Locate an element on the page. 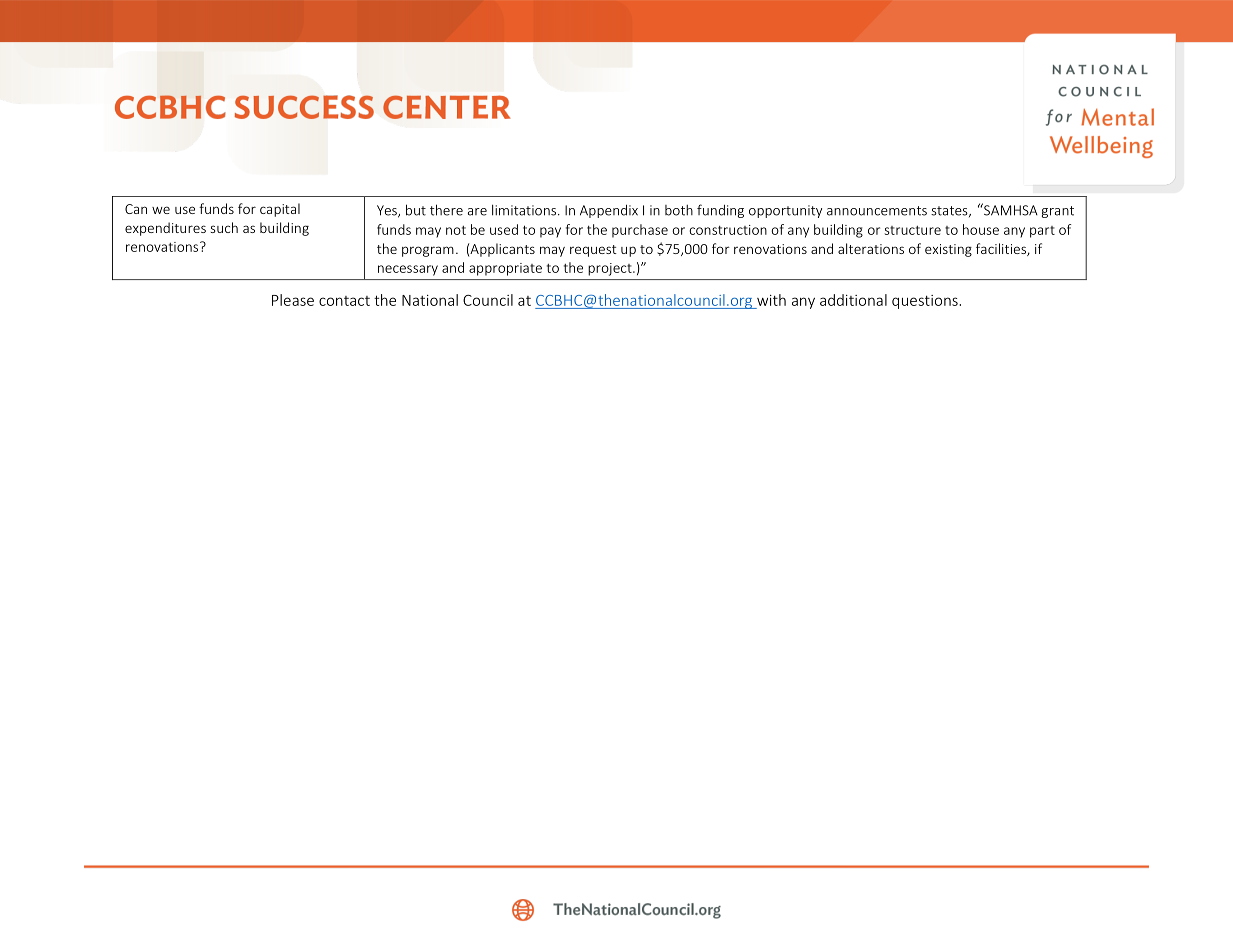 The height and width of the document is (952, 1233). announcements is located at coordinates (877, 211).
